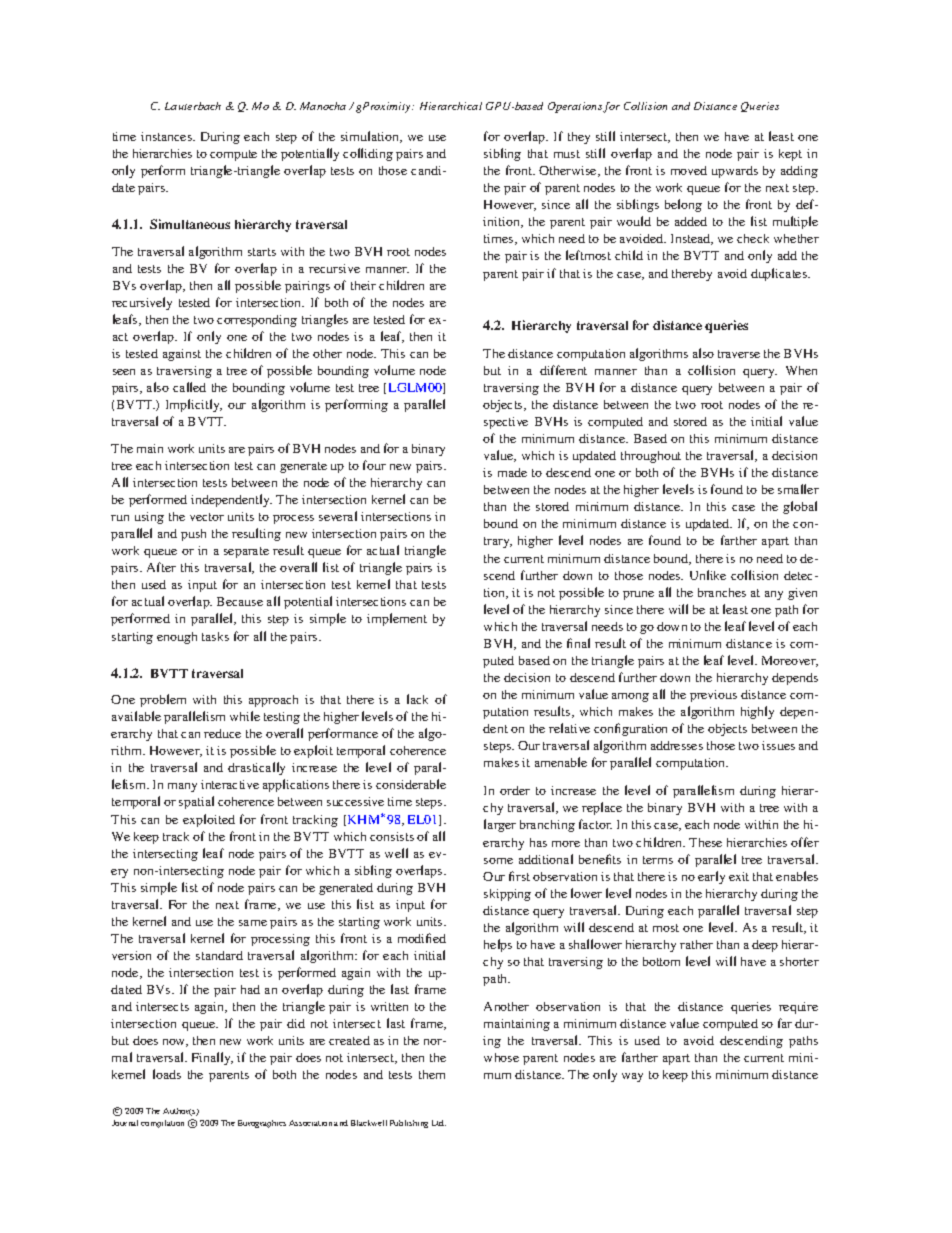  What do you see at coordinates (167, 136) in the page?
I see `instances` at bounding box center [167, 136].
